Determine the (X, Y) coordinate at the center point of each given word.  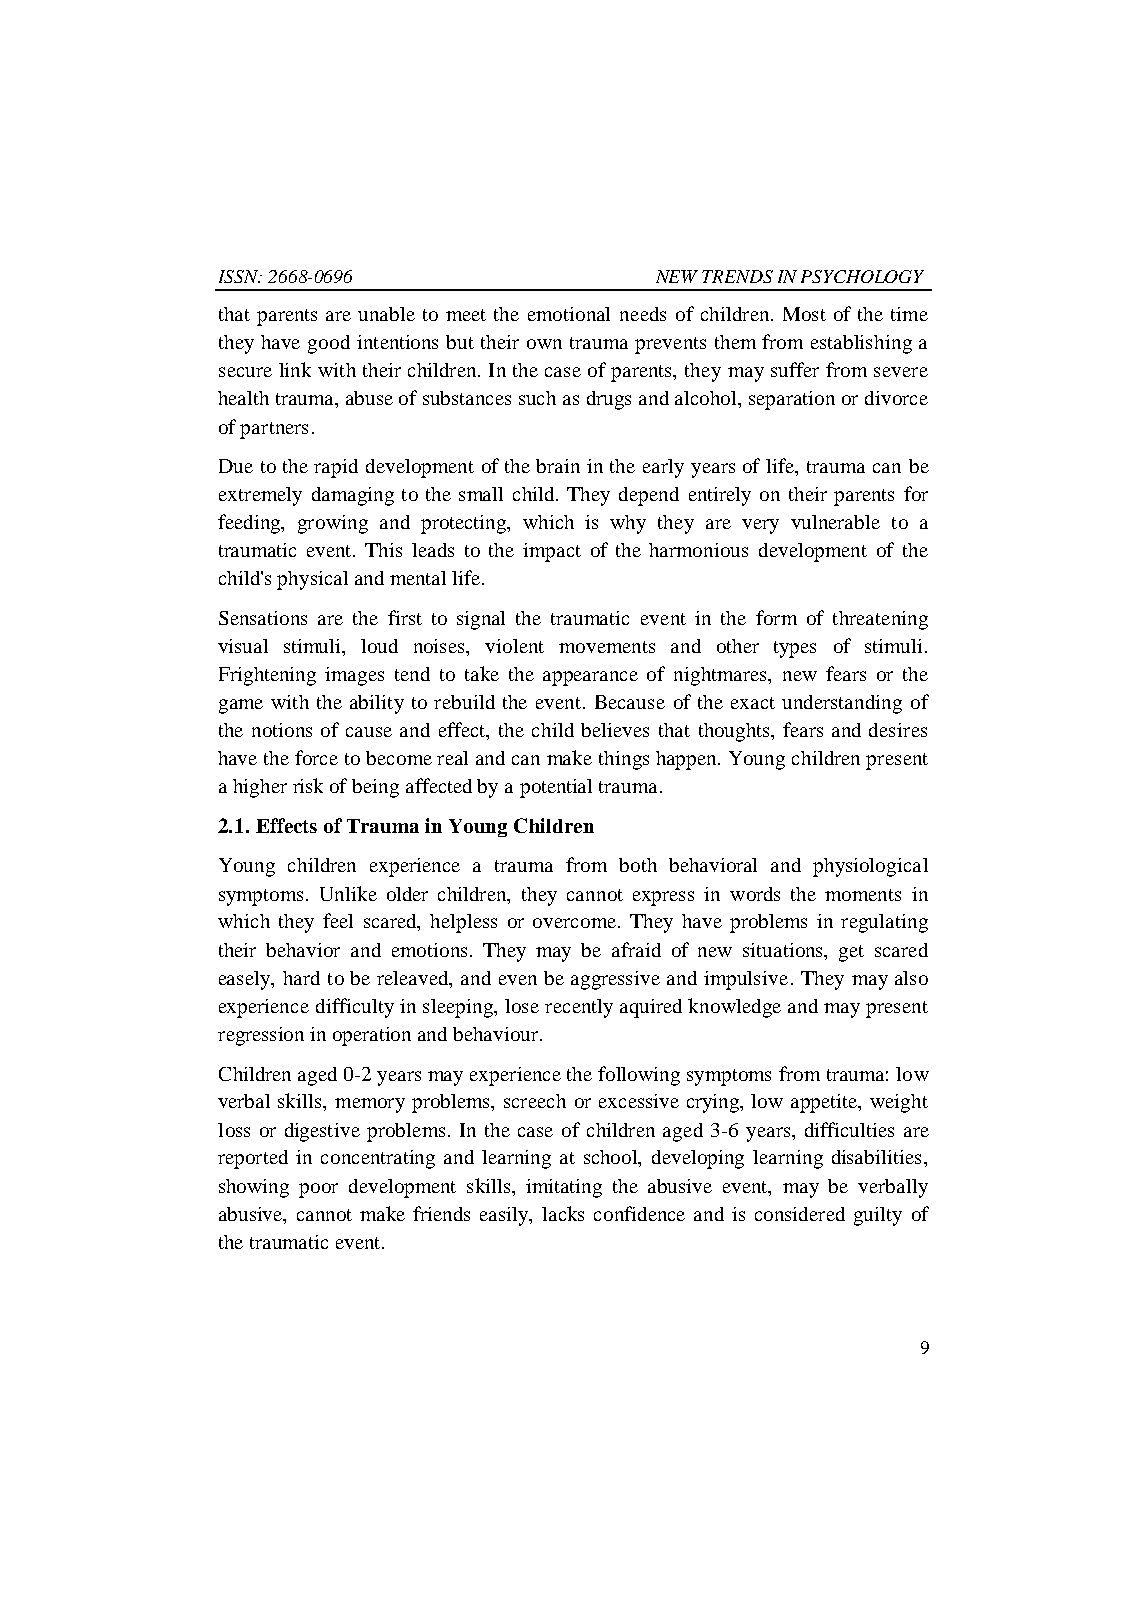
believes (615, 730)
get (851, 953)
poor (318, 1190)
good (329, 344)
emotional (569, 314)
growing (333, 524)
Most (804, 314)
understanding (842, 704)
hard (301, 978)
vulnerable (835, 522)
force (316, 757)
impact (552, 552)
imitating (564, 1188)
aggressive (615, 980)
